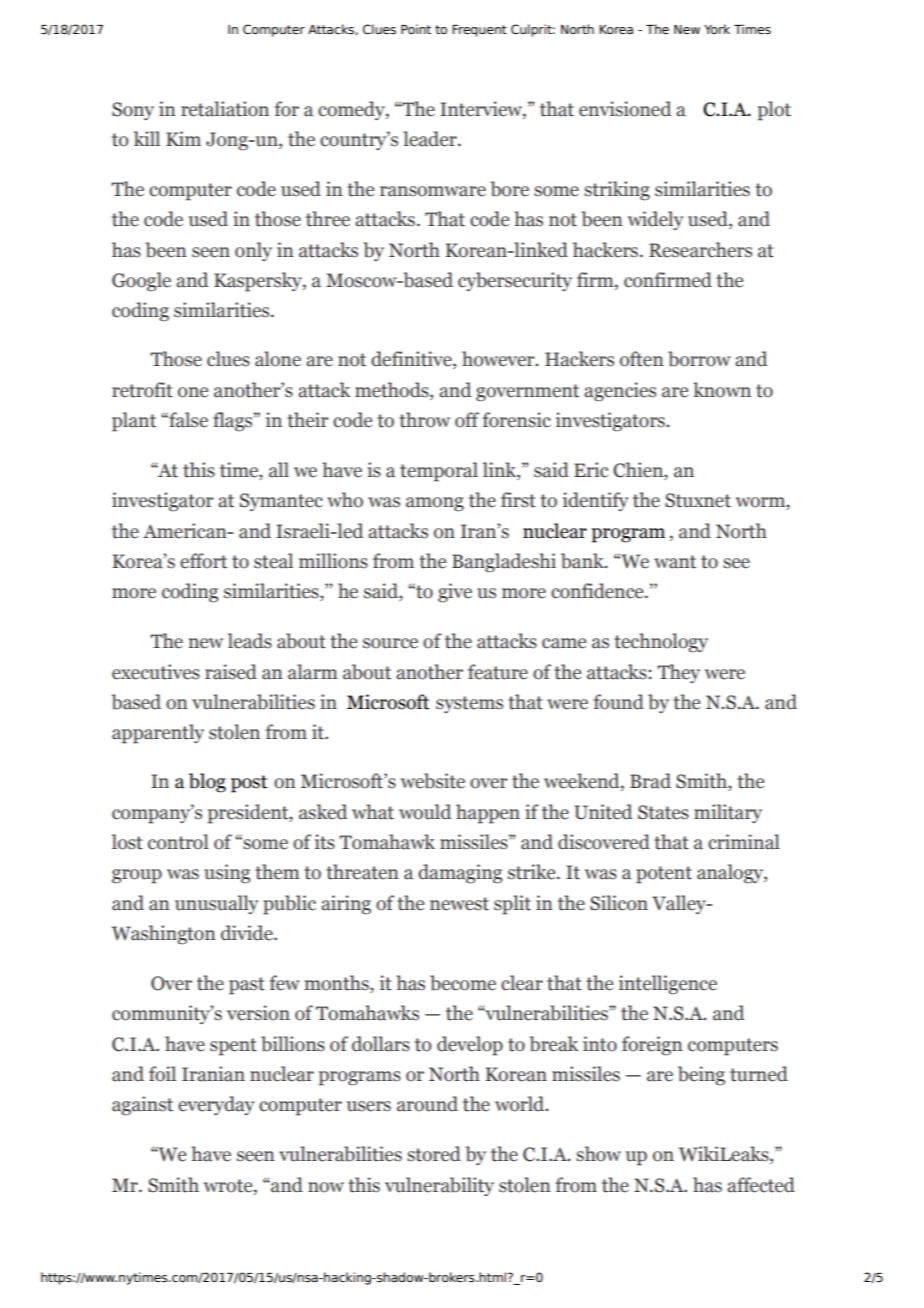  What do you see at coordinates (278, 359) in the page?
I see `alone` at bounding box center [278, 359].
